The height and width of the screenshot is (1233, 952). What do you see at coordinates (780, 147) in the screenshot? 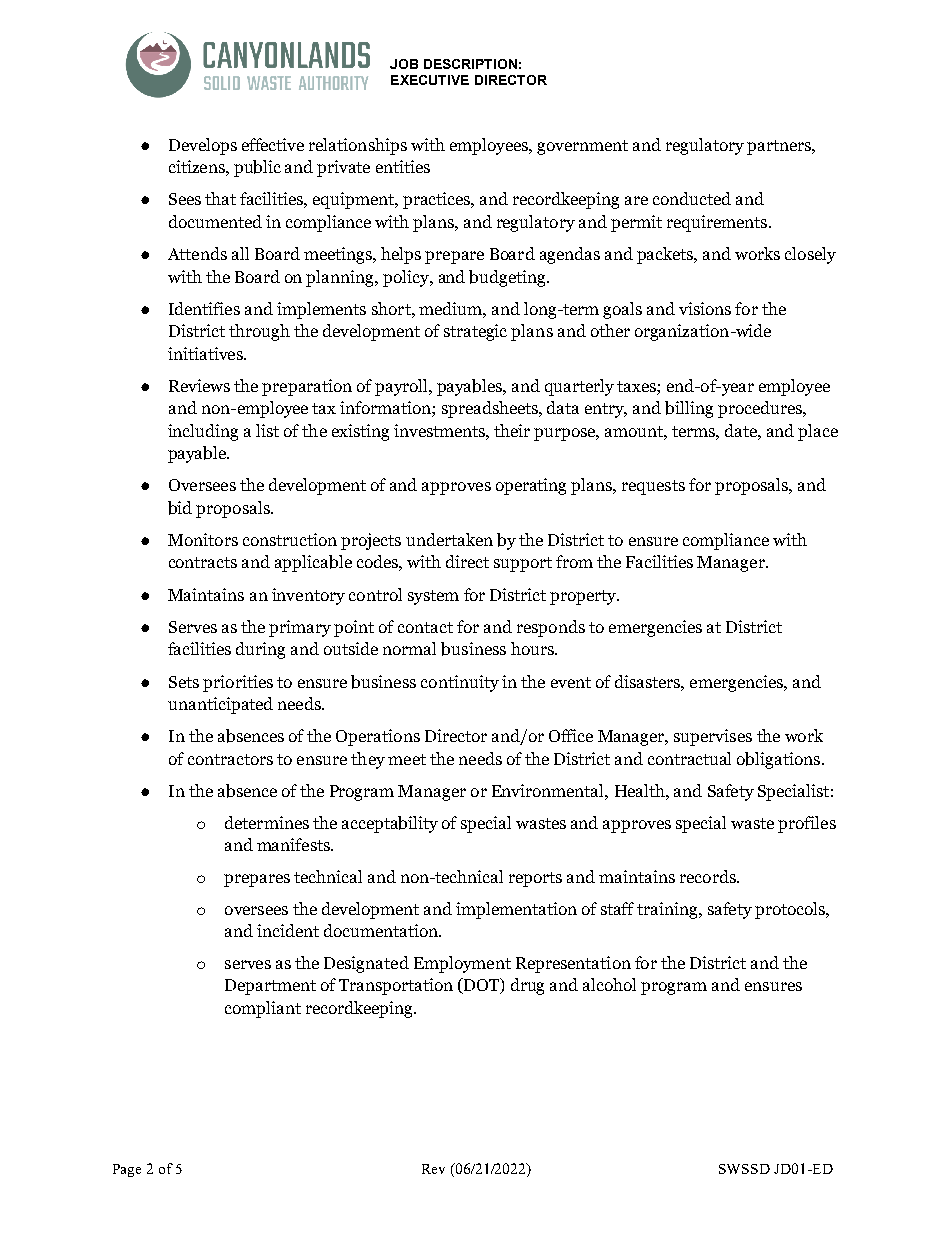
I see `partners` at bounding box center [780, 147].
